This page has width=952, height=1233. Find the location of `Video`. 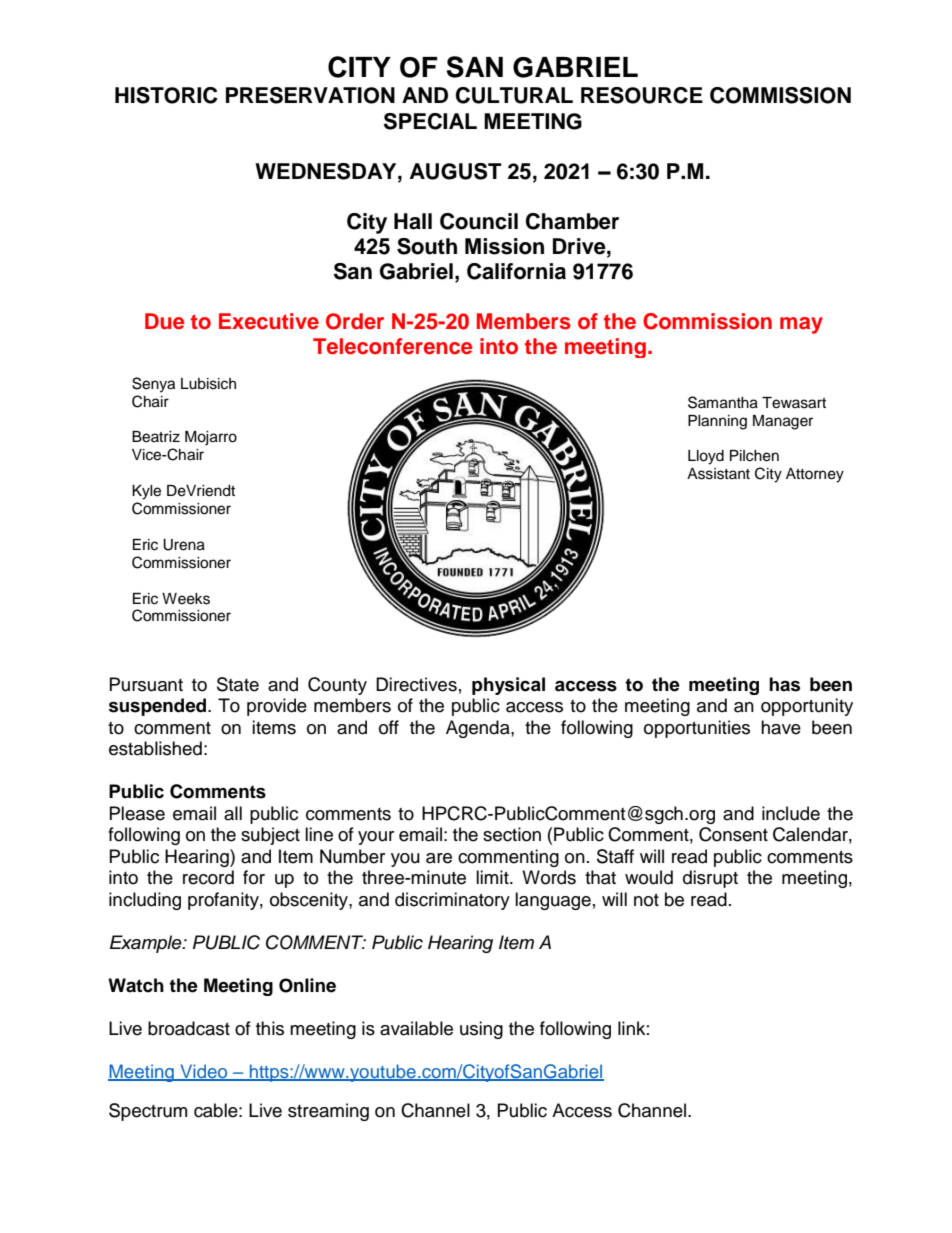

Video is located at coordinates (204, 1072).
